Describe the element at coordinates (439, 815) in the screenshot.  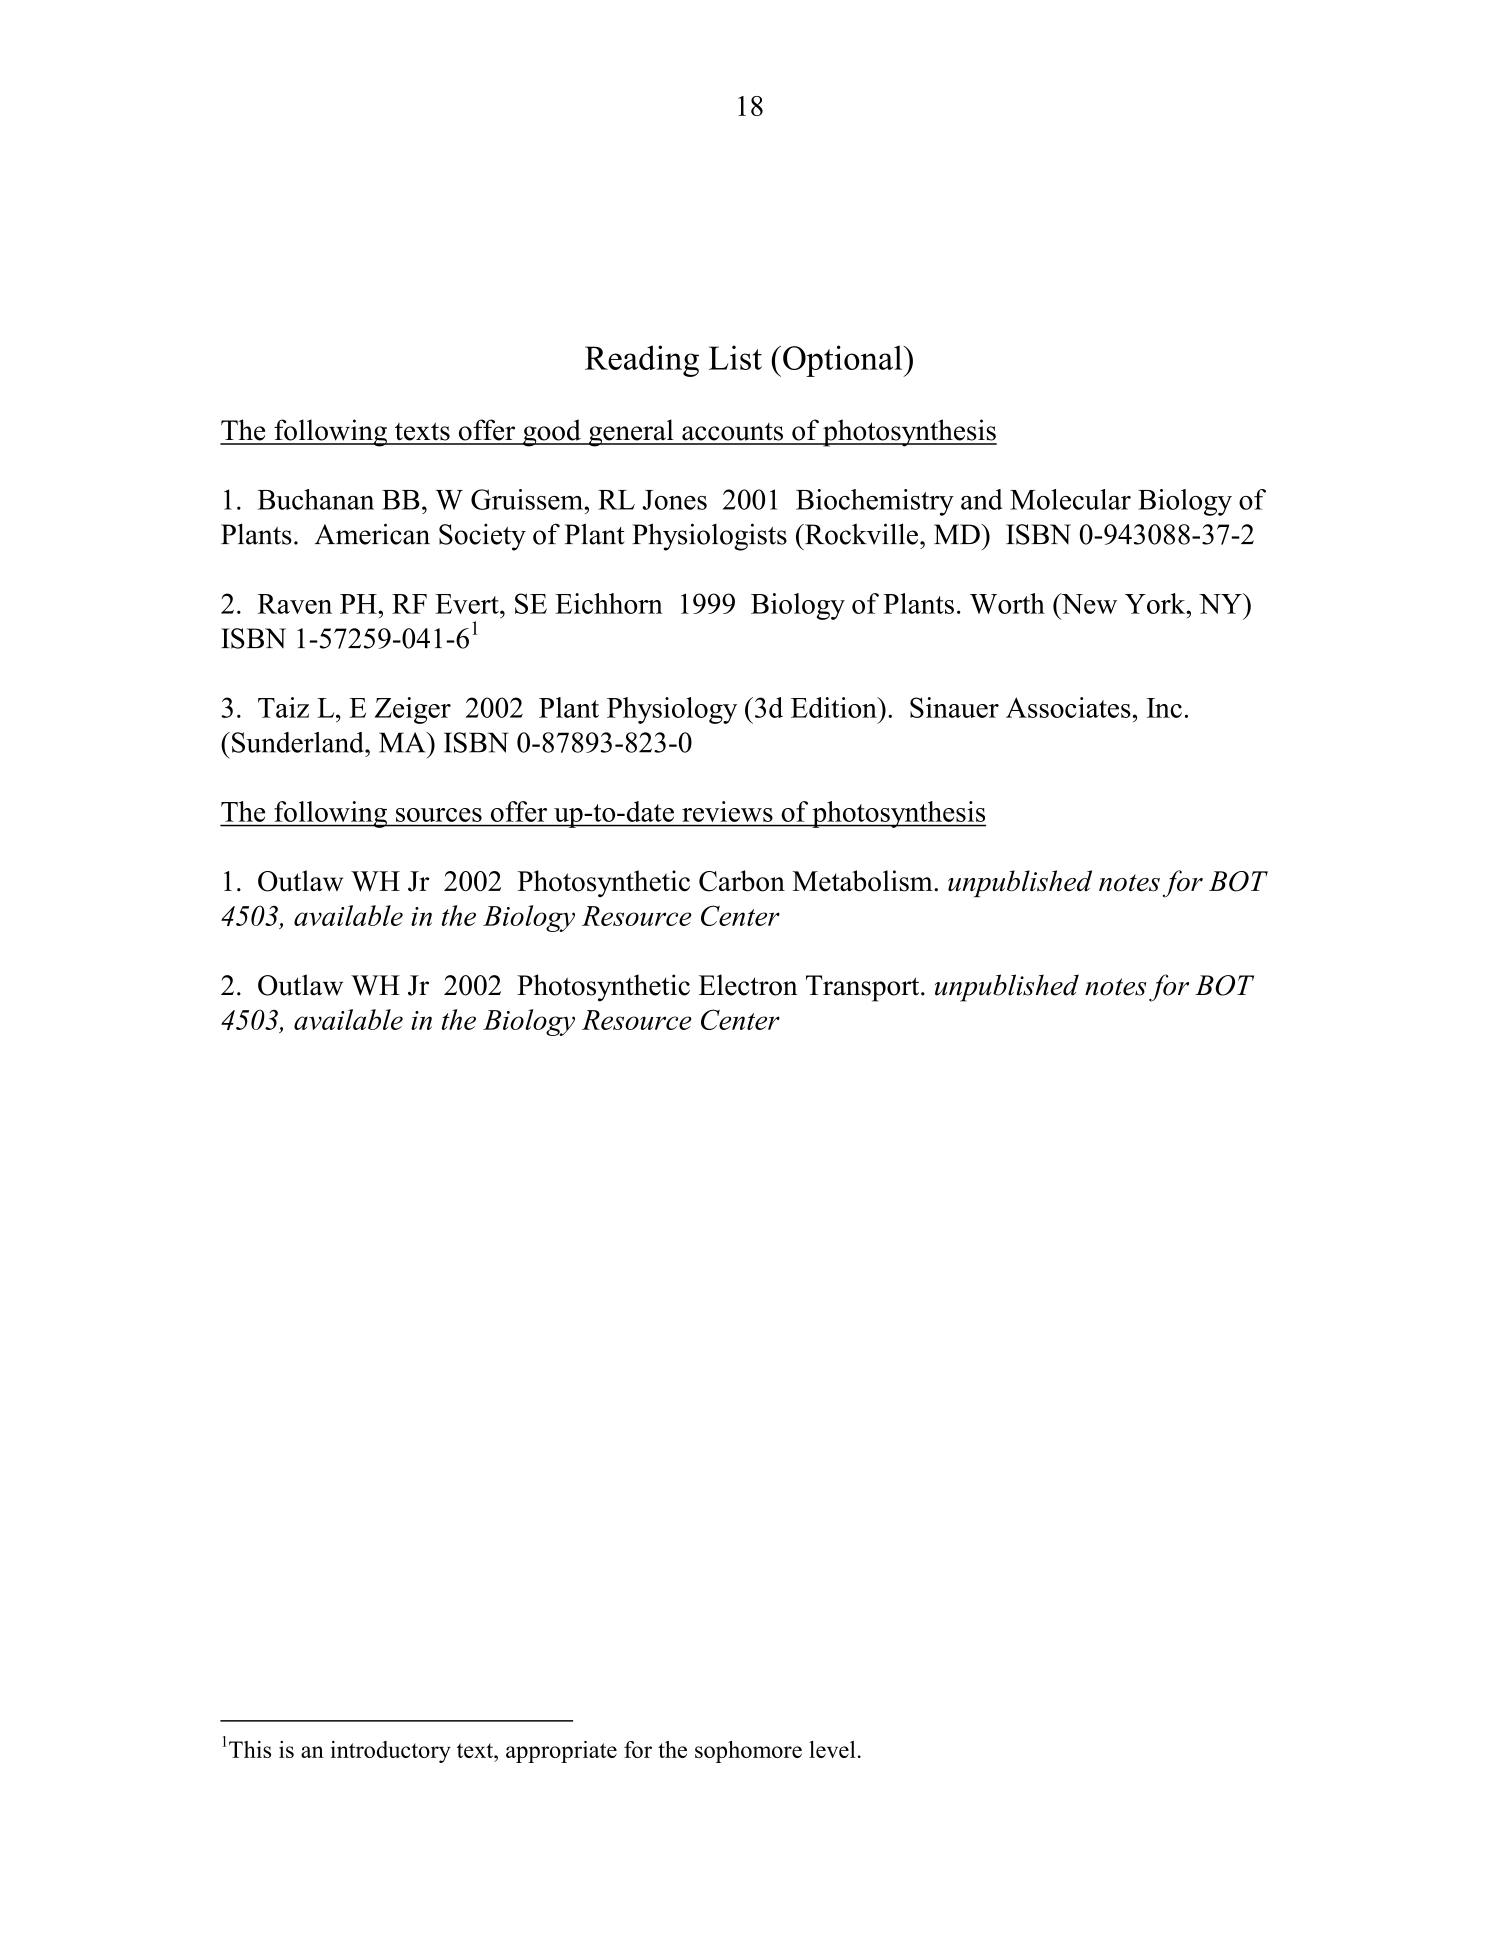
I see `sources` at that location.
